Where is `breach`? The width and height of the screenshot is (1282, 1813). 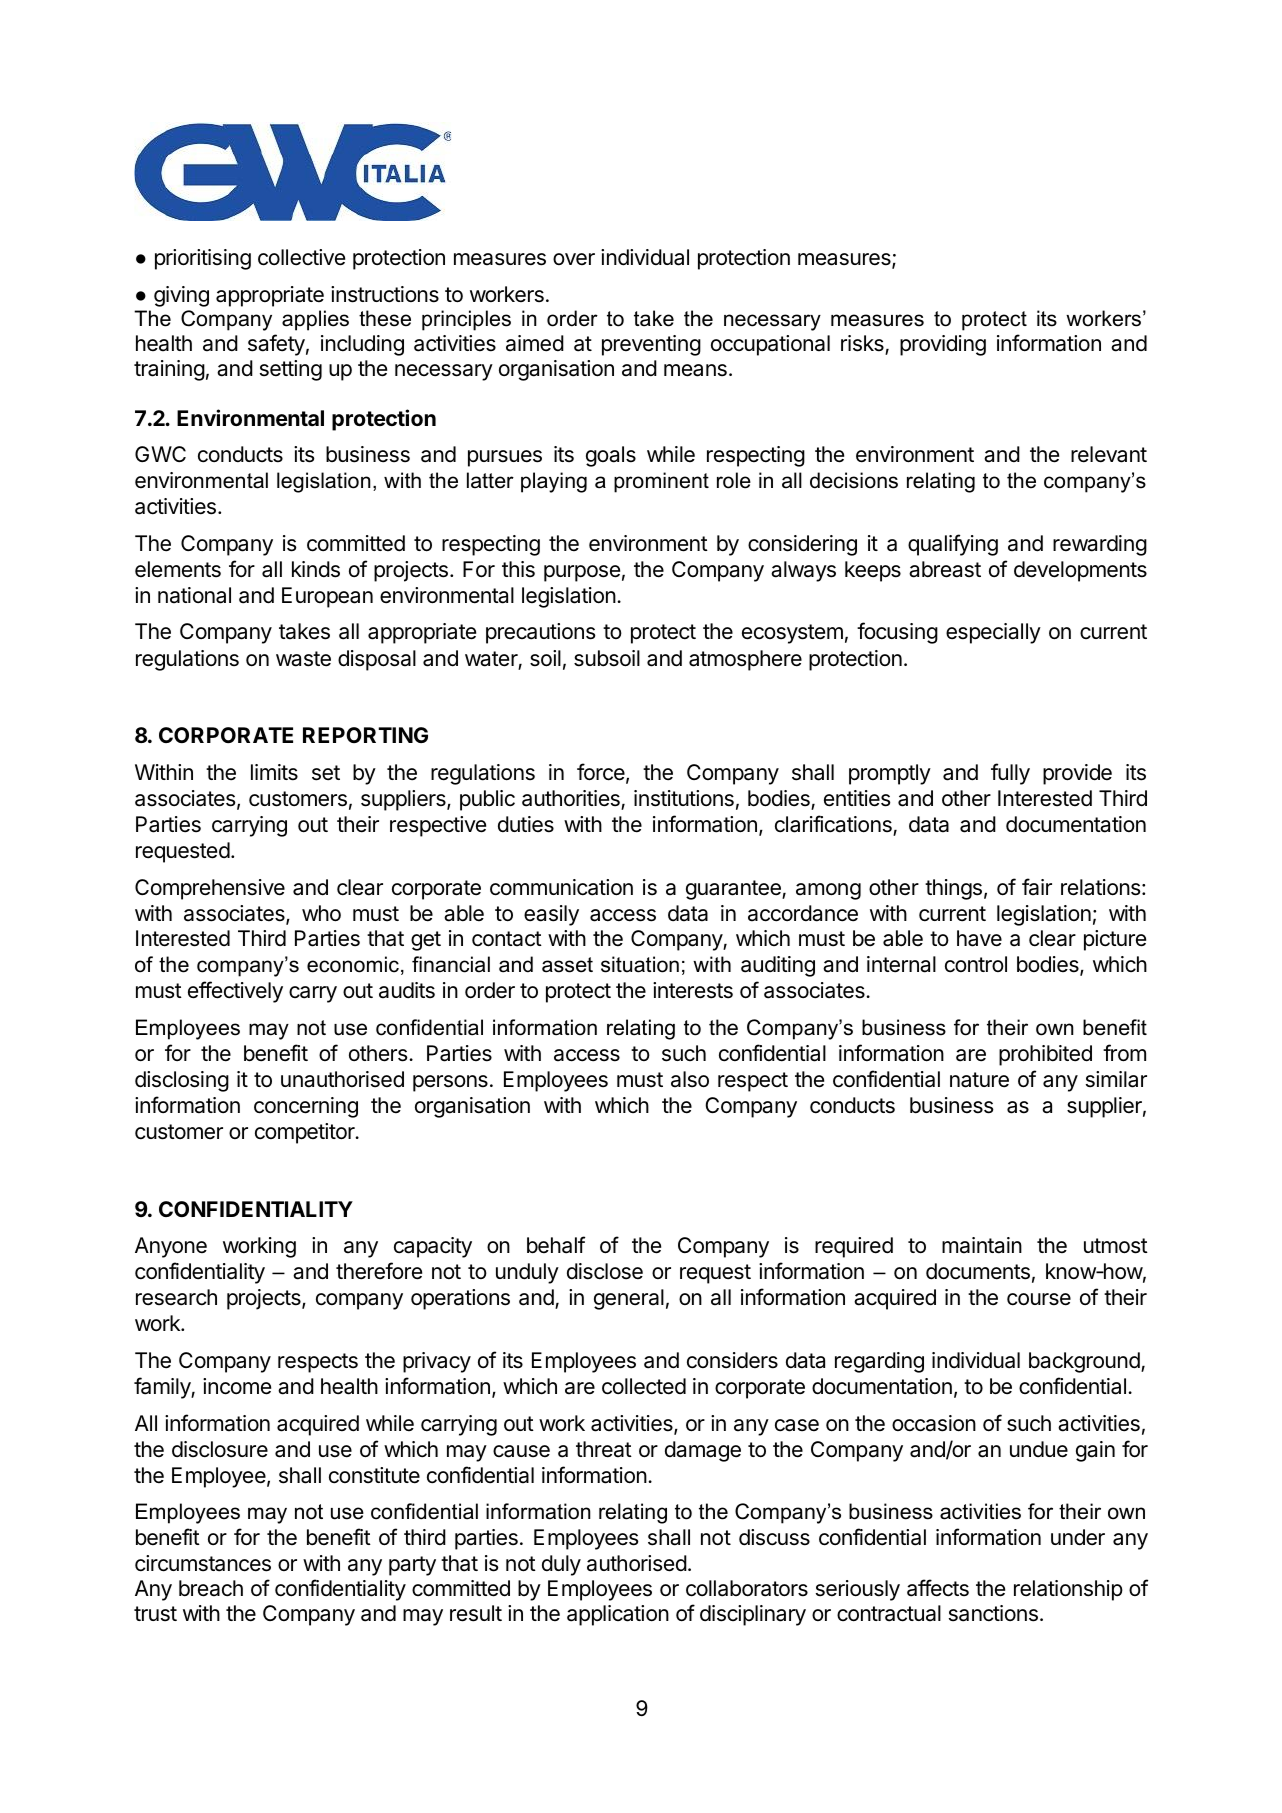 breach is located at coordinates (211, 1588).
